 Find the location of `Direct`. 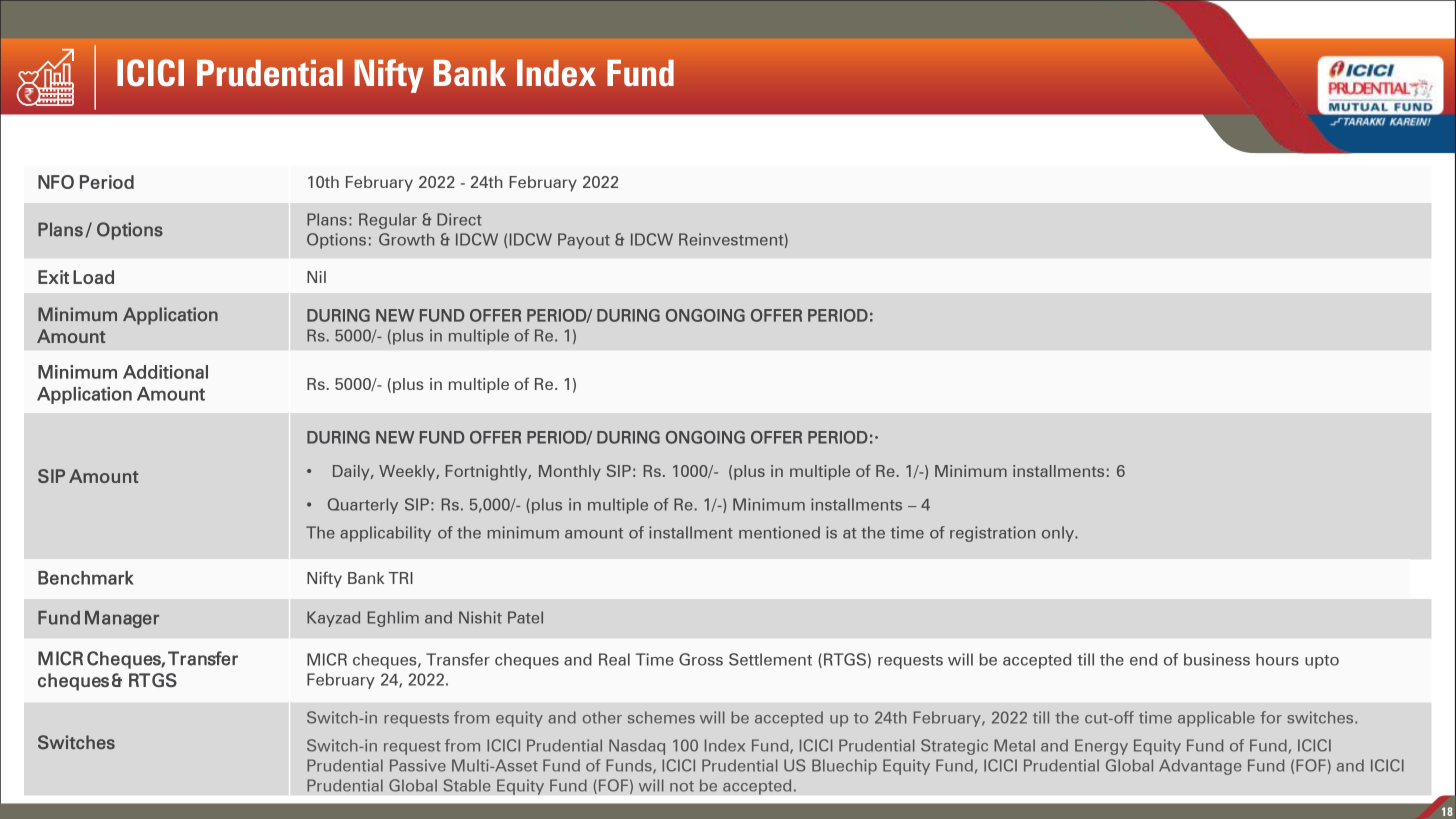

Direct is located at coordinates (459, 219).
